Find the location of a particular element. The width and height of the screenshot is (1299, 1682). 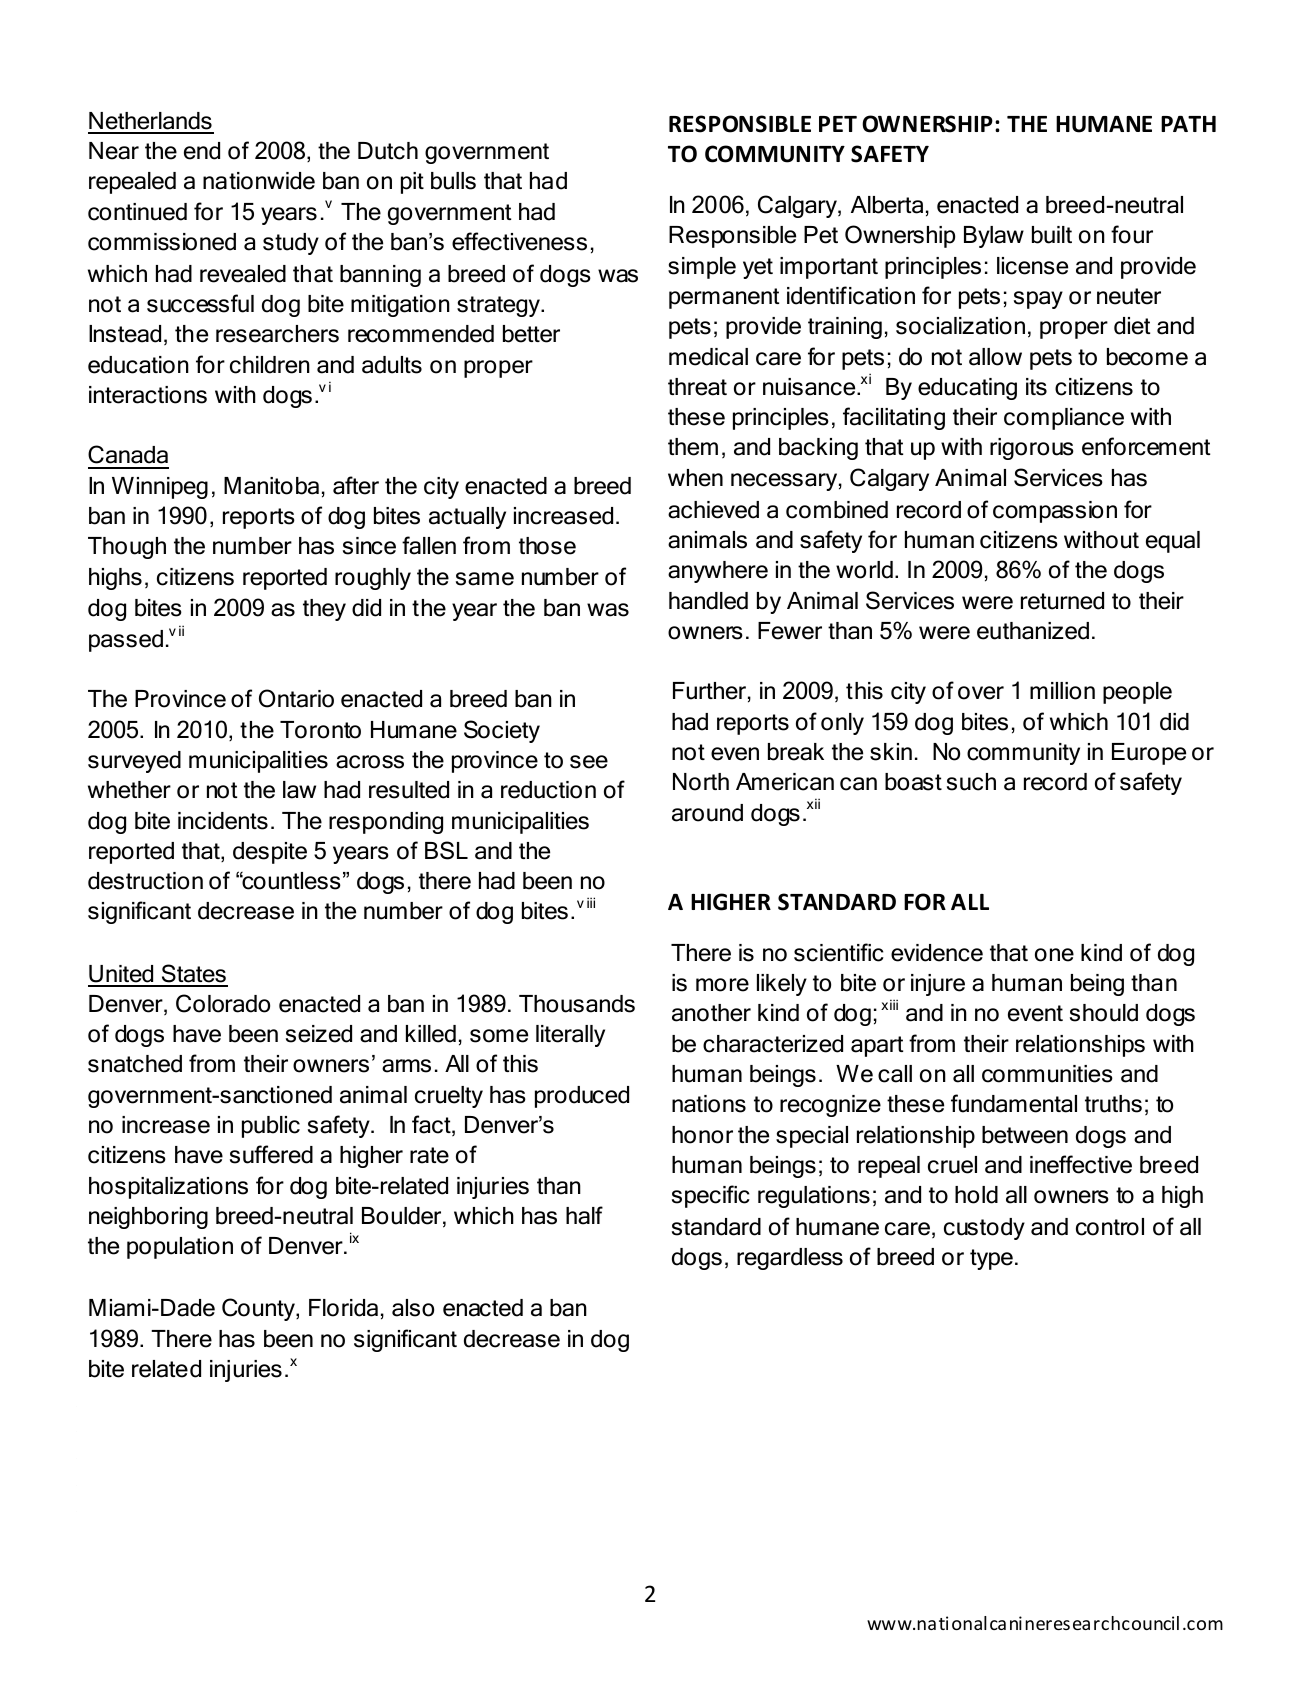

million is located at coordinates (1062, 691).
